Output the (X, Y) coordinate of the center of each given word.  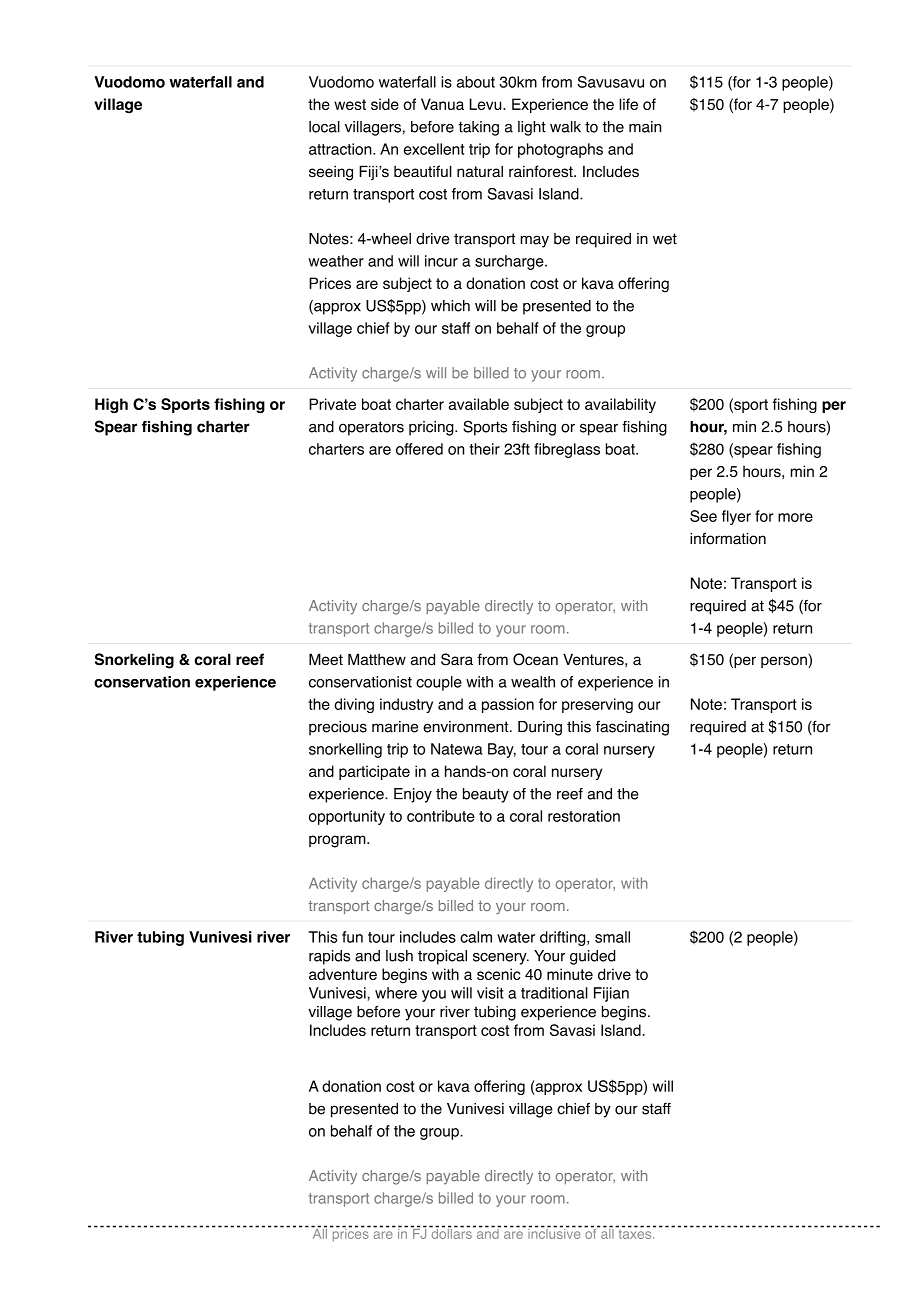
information (728, 538)
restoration (584, 816)
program (338, 841)
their (484, 449)
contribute (441, 816)
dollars (451, 1232)
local (324, 127)
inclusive (555, 1232)
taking (478, 128)
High (111, 405)
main (645, 127)
